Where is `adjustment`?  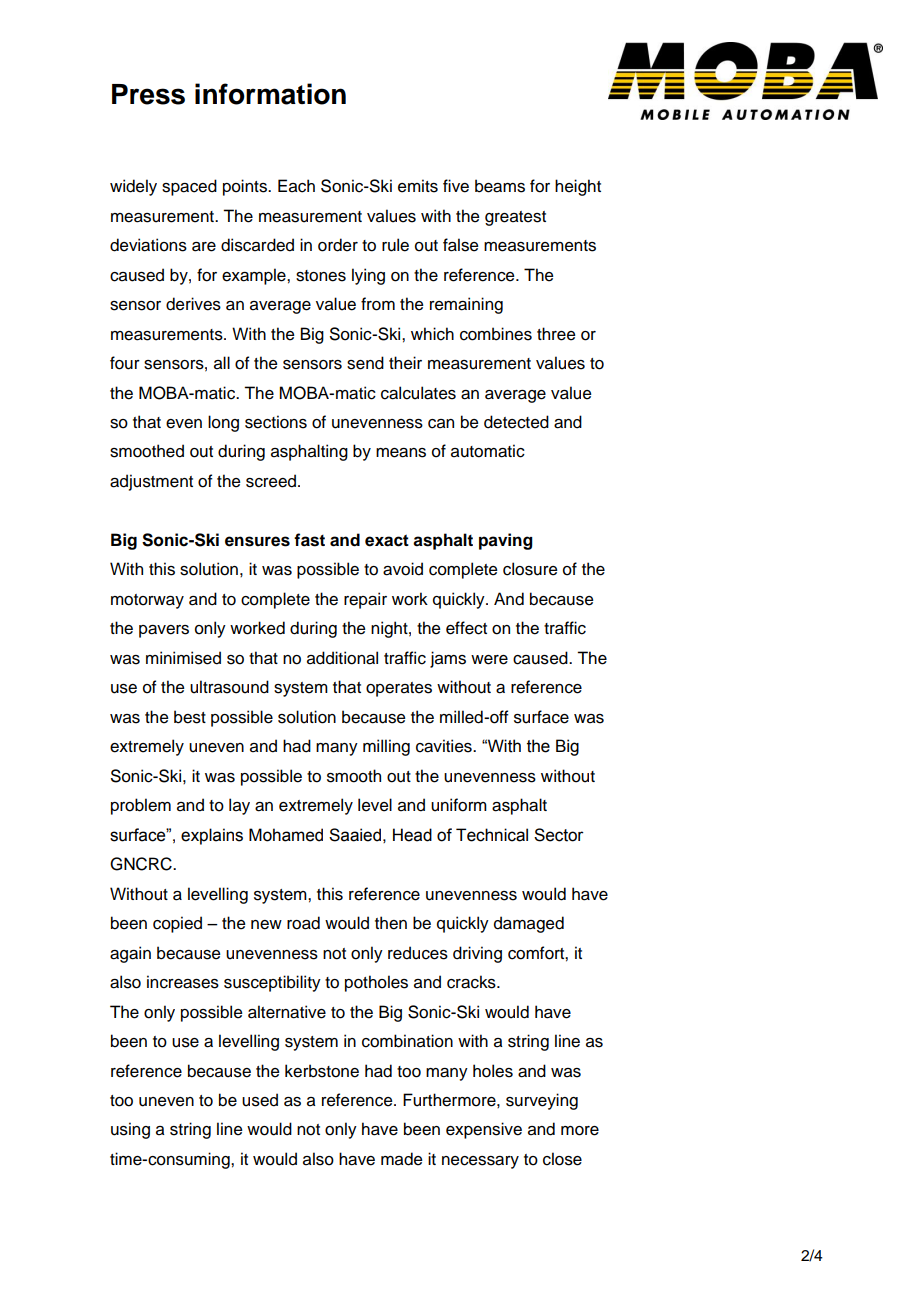 adjustment is located at coordinates (151, 482).
